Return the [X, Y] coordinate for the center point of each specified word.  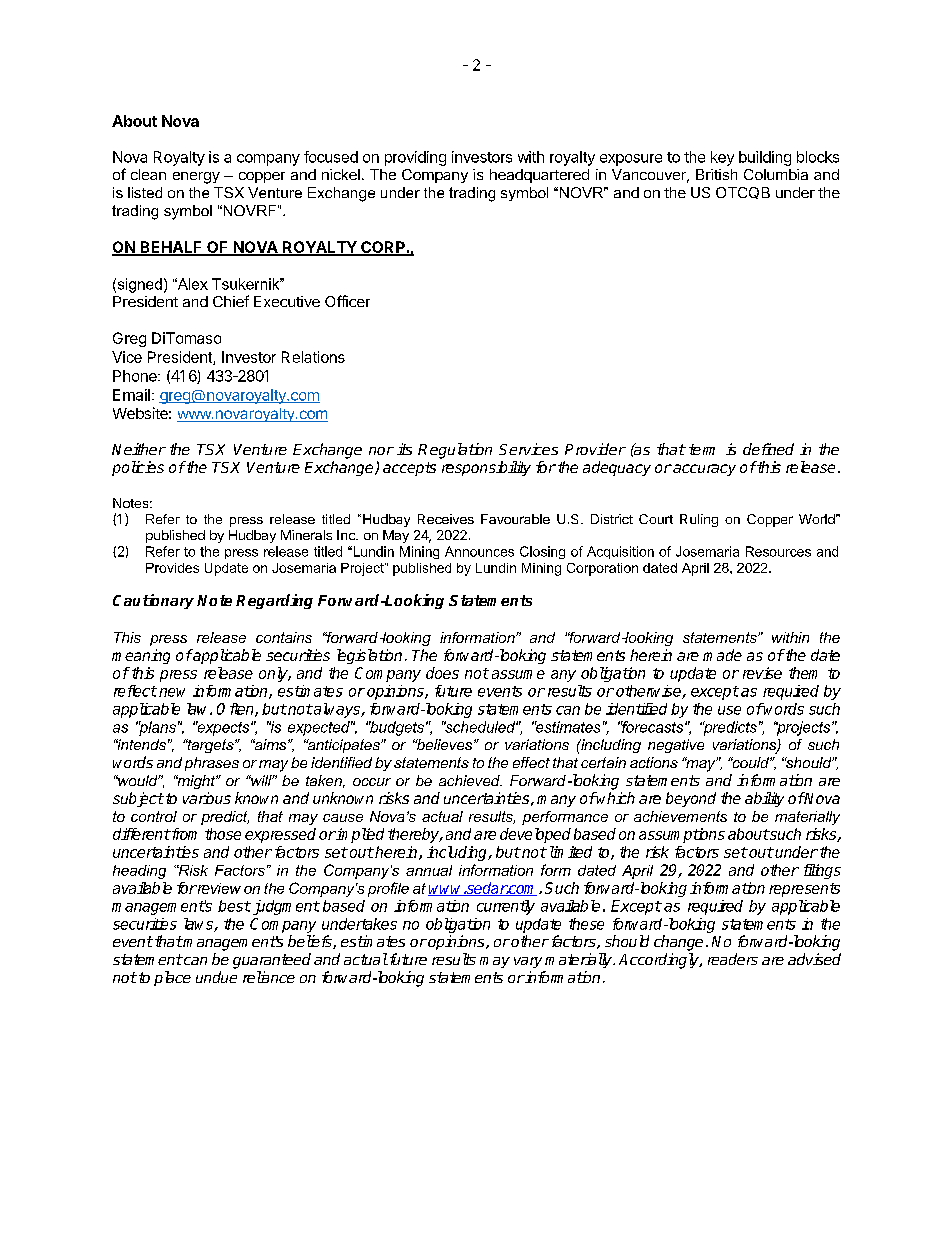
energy [196, 178]
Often [236, 710]
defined [768, 449]
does [442, 673]
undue [216, 977]
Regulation [455, 451]
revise [762, 673]
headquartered [539, 176]
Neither [139, 449]
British [716, 174]
